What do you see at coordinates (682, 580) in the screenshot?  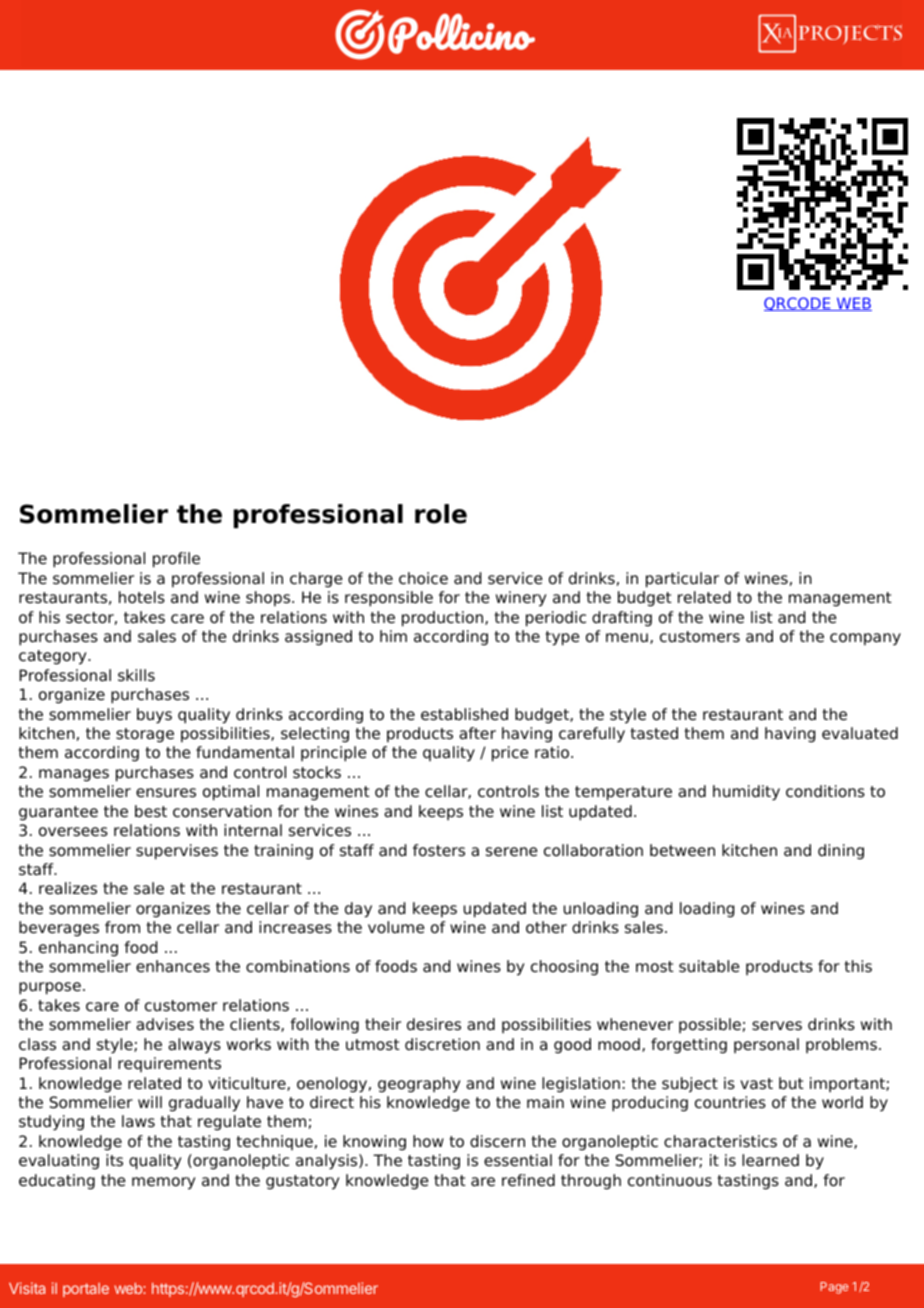 I see `particular` at bounding box center [682, 580].
